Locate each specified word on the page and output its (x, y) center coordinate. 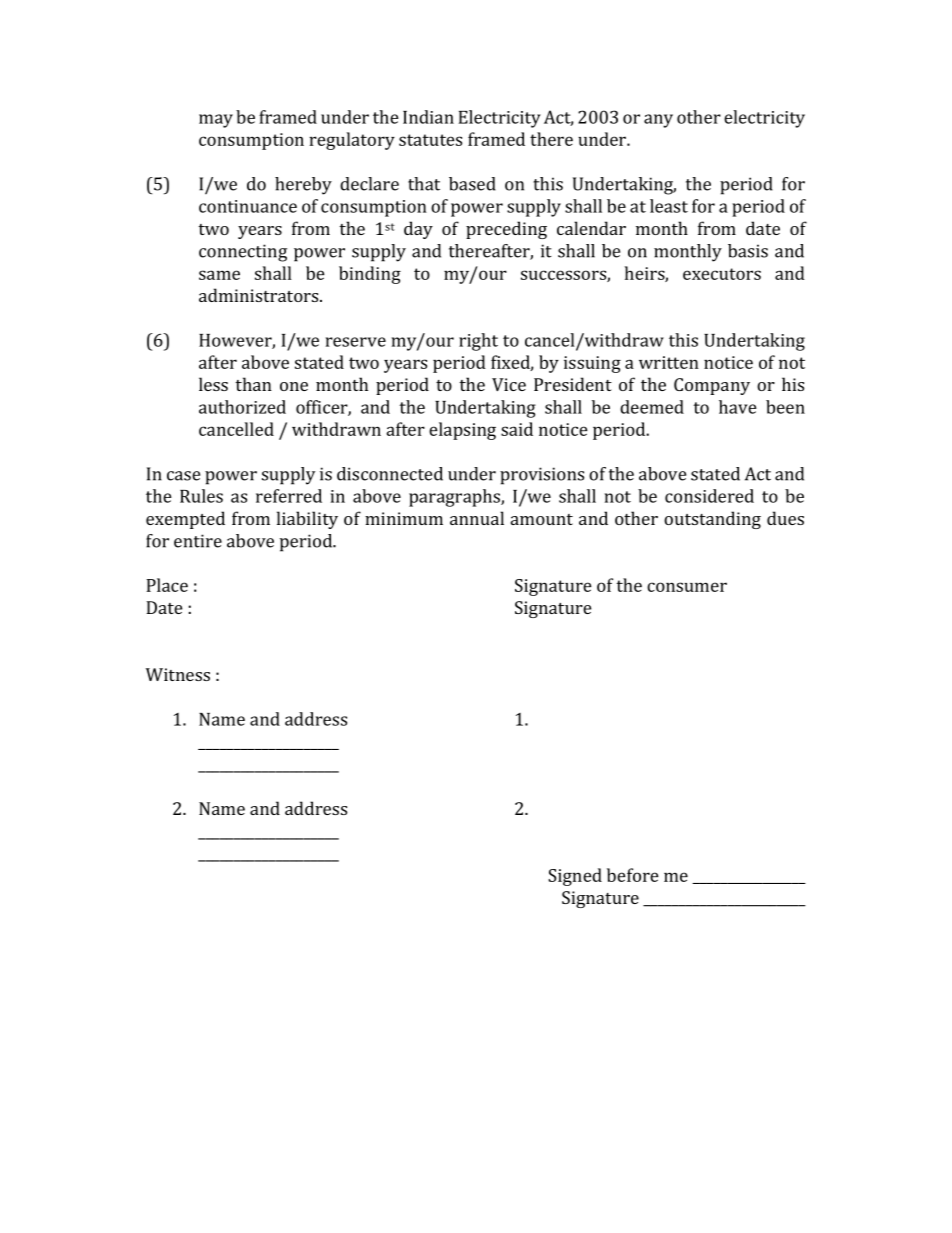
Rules (201, 496)
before (633, 875)
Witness (178, 674)
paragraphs (455, 498)
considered (709, 496)
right (478, 342)
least (669, 206)
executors (722, 274)
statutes (430, 140)
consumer (687, 587)
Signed (575, 877)
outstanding (712, 520)
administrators (260, 295)
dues (785, 518)
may (216, 121)
